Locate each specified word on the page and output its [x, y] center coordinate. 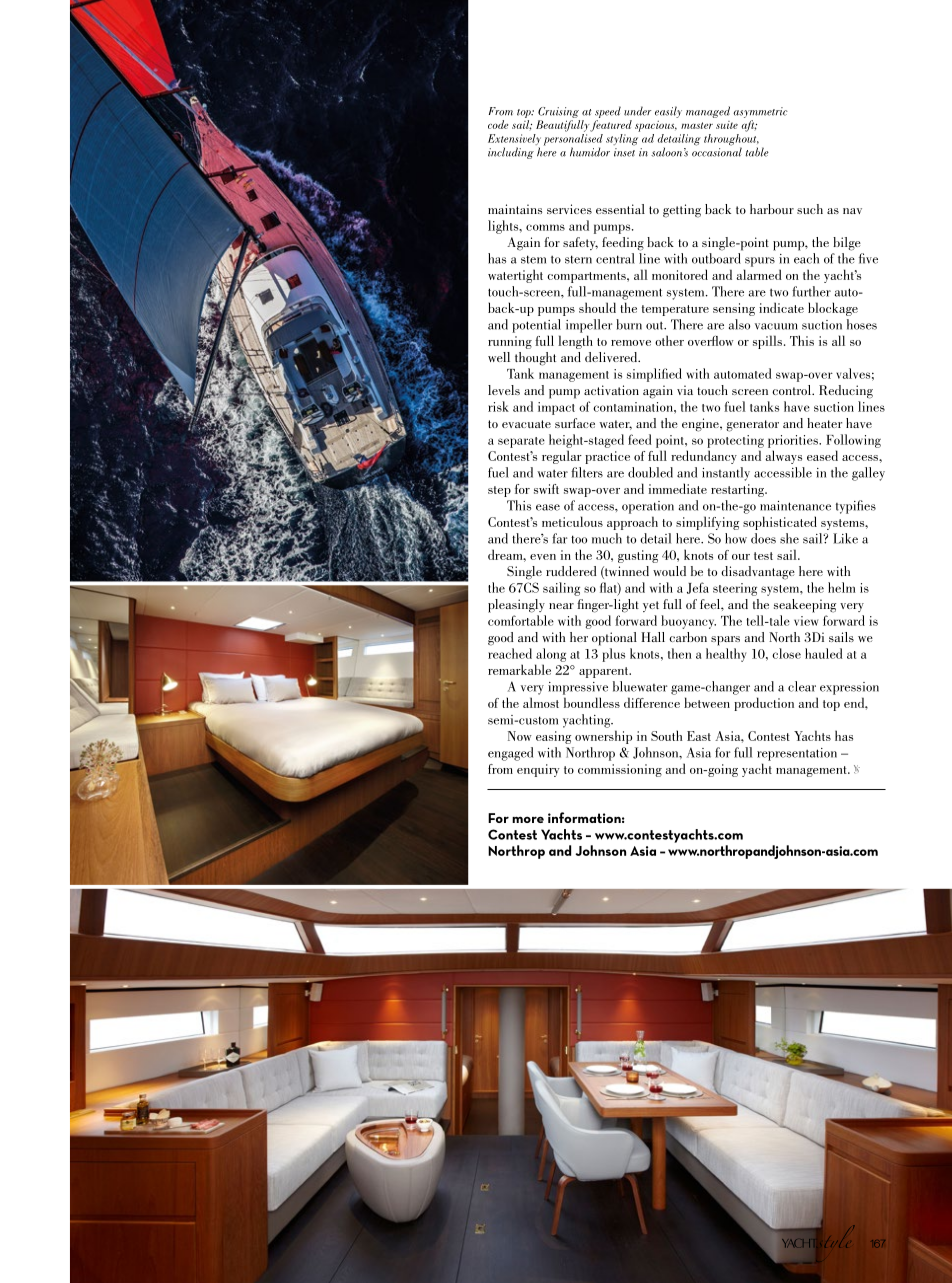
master [697, 125]
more [528, 819]
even [543, 557]
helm [841, 587]
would [669, 571]
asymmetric [760, 112]
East [699, 736]
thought [535, 359]
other [669, 340]
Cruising [558, 112]
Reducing [846, 392]
